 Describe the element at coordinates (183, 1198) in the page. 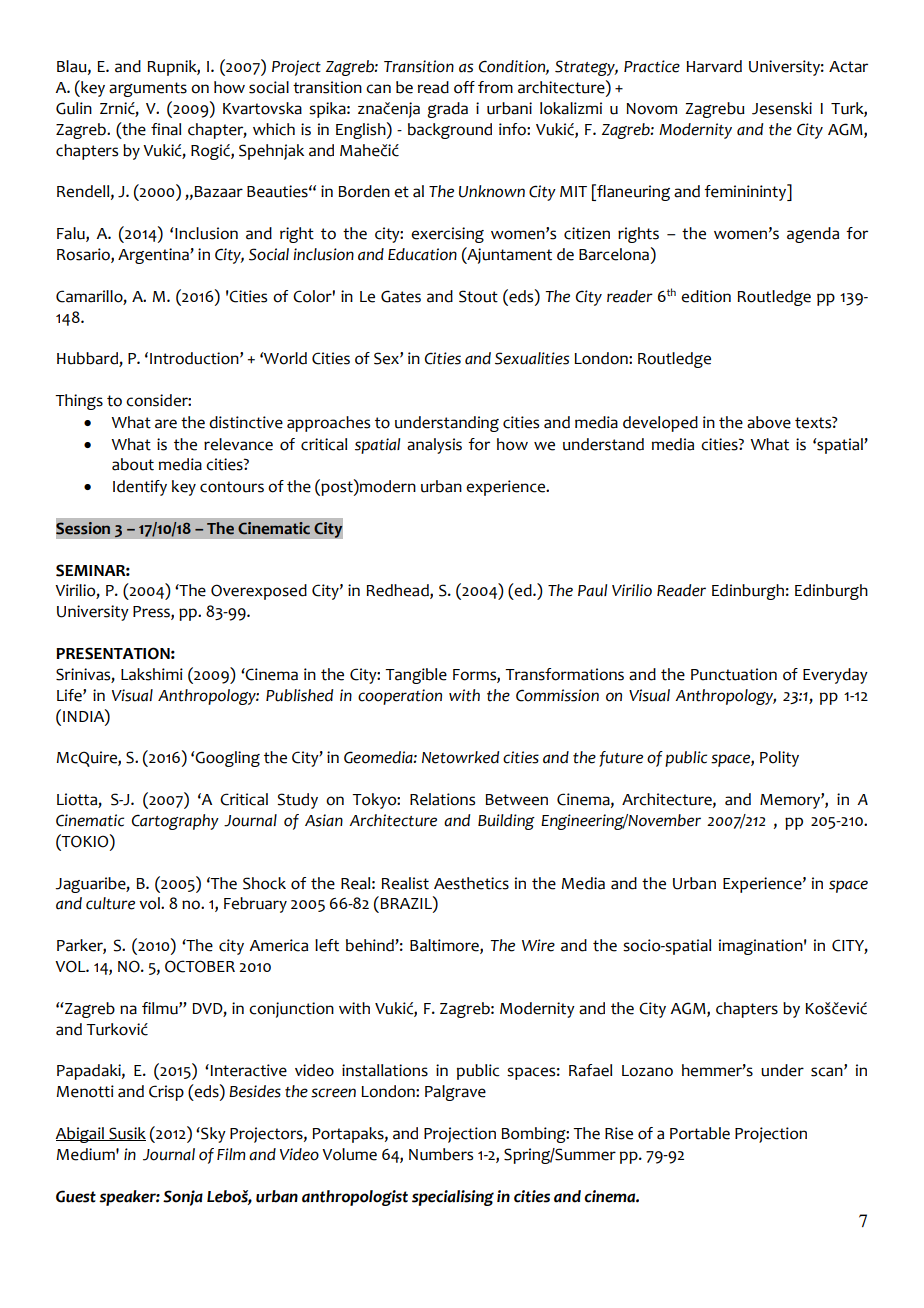

I see `Sonja` at that location.
